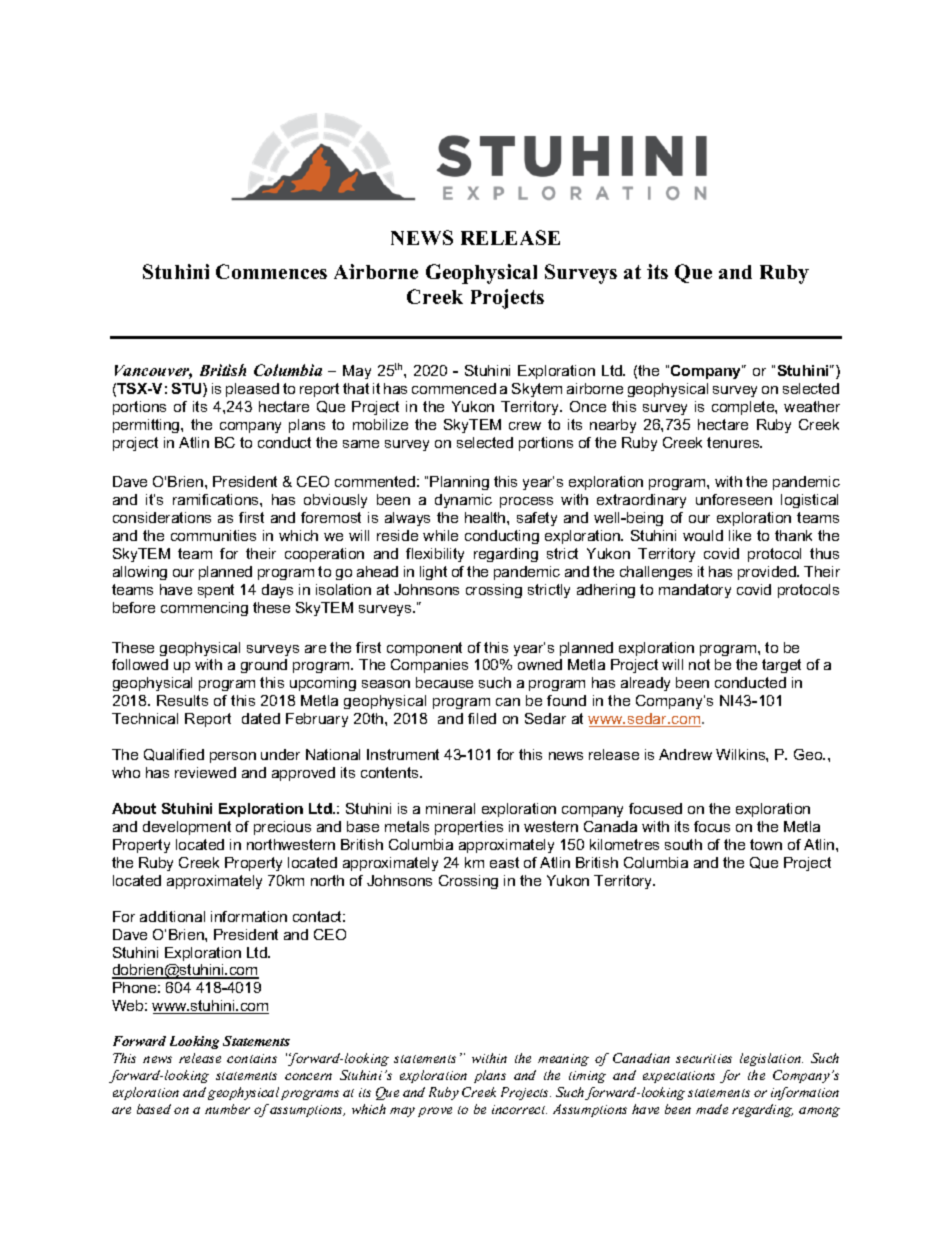  Describe the element at coordinates (450, 808) in the screenshot. I see `mineral` at that location.
